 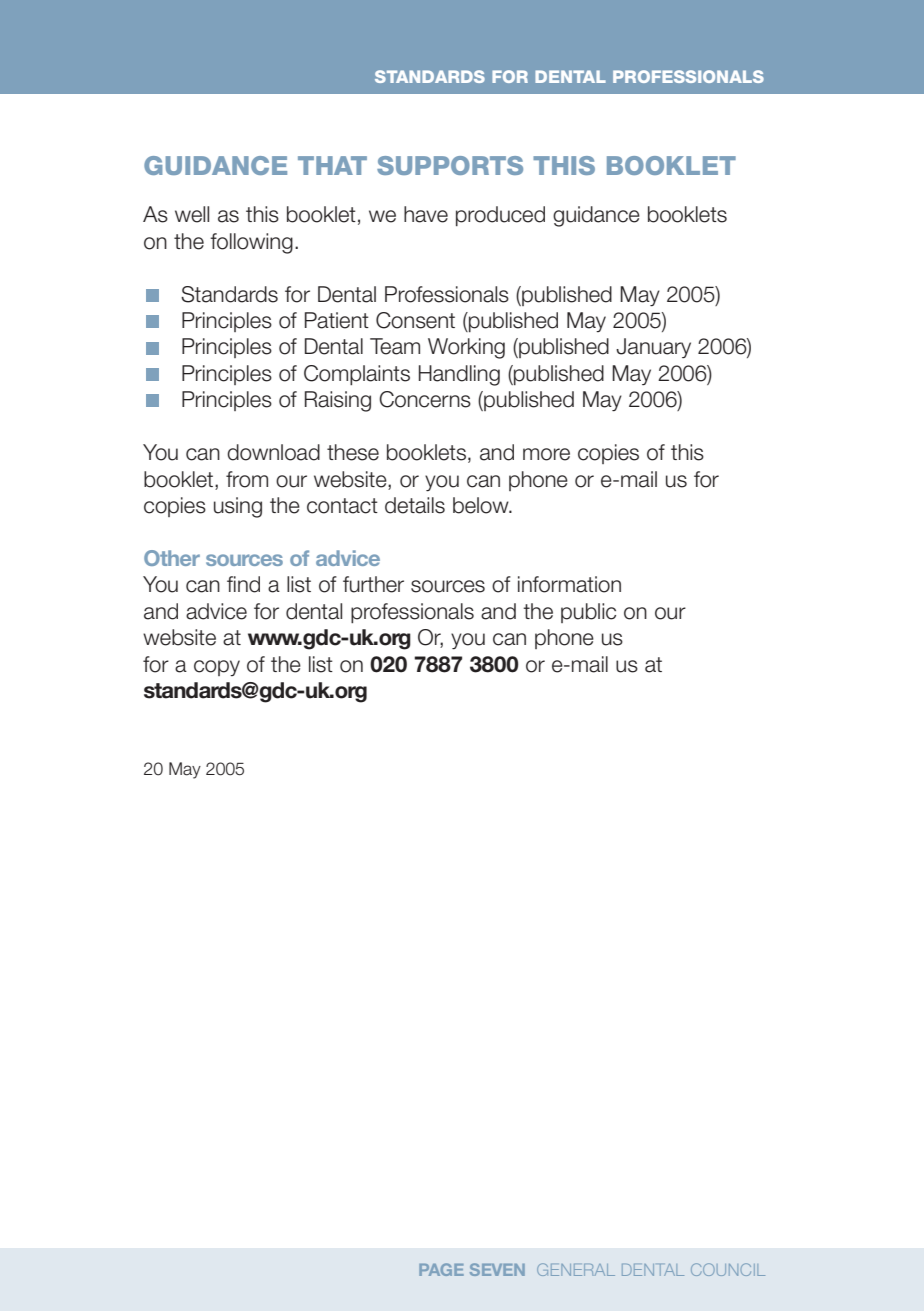 I want to click on further, so click(x=373, y=584).
